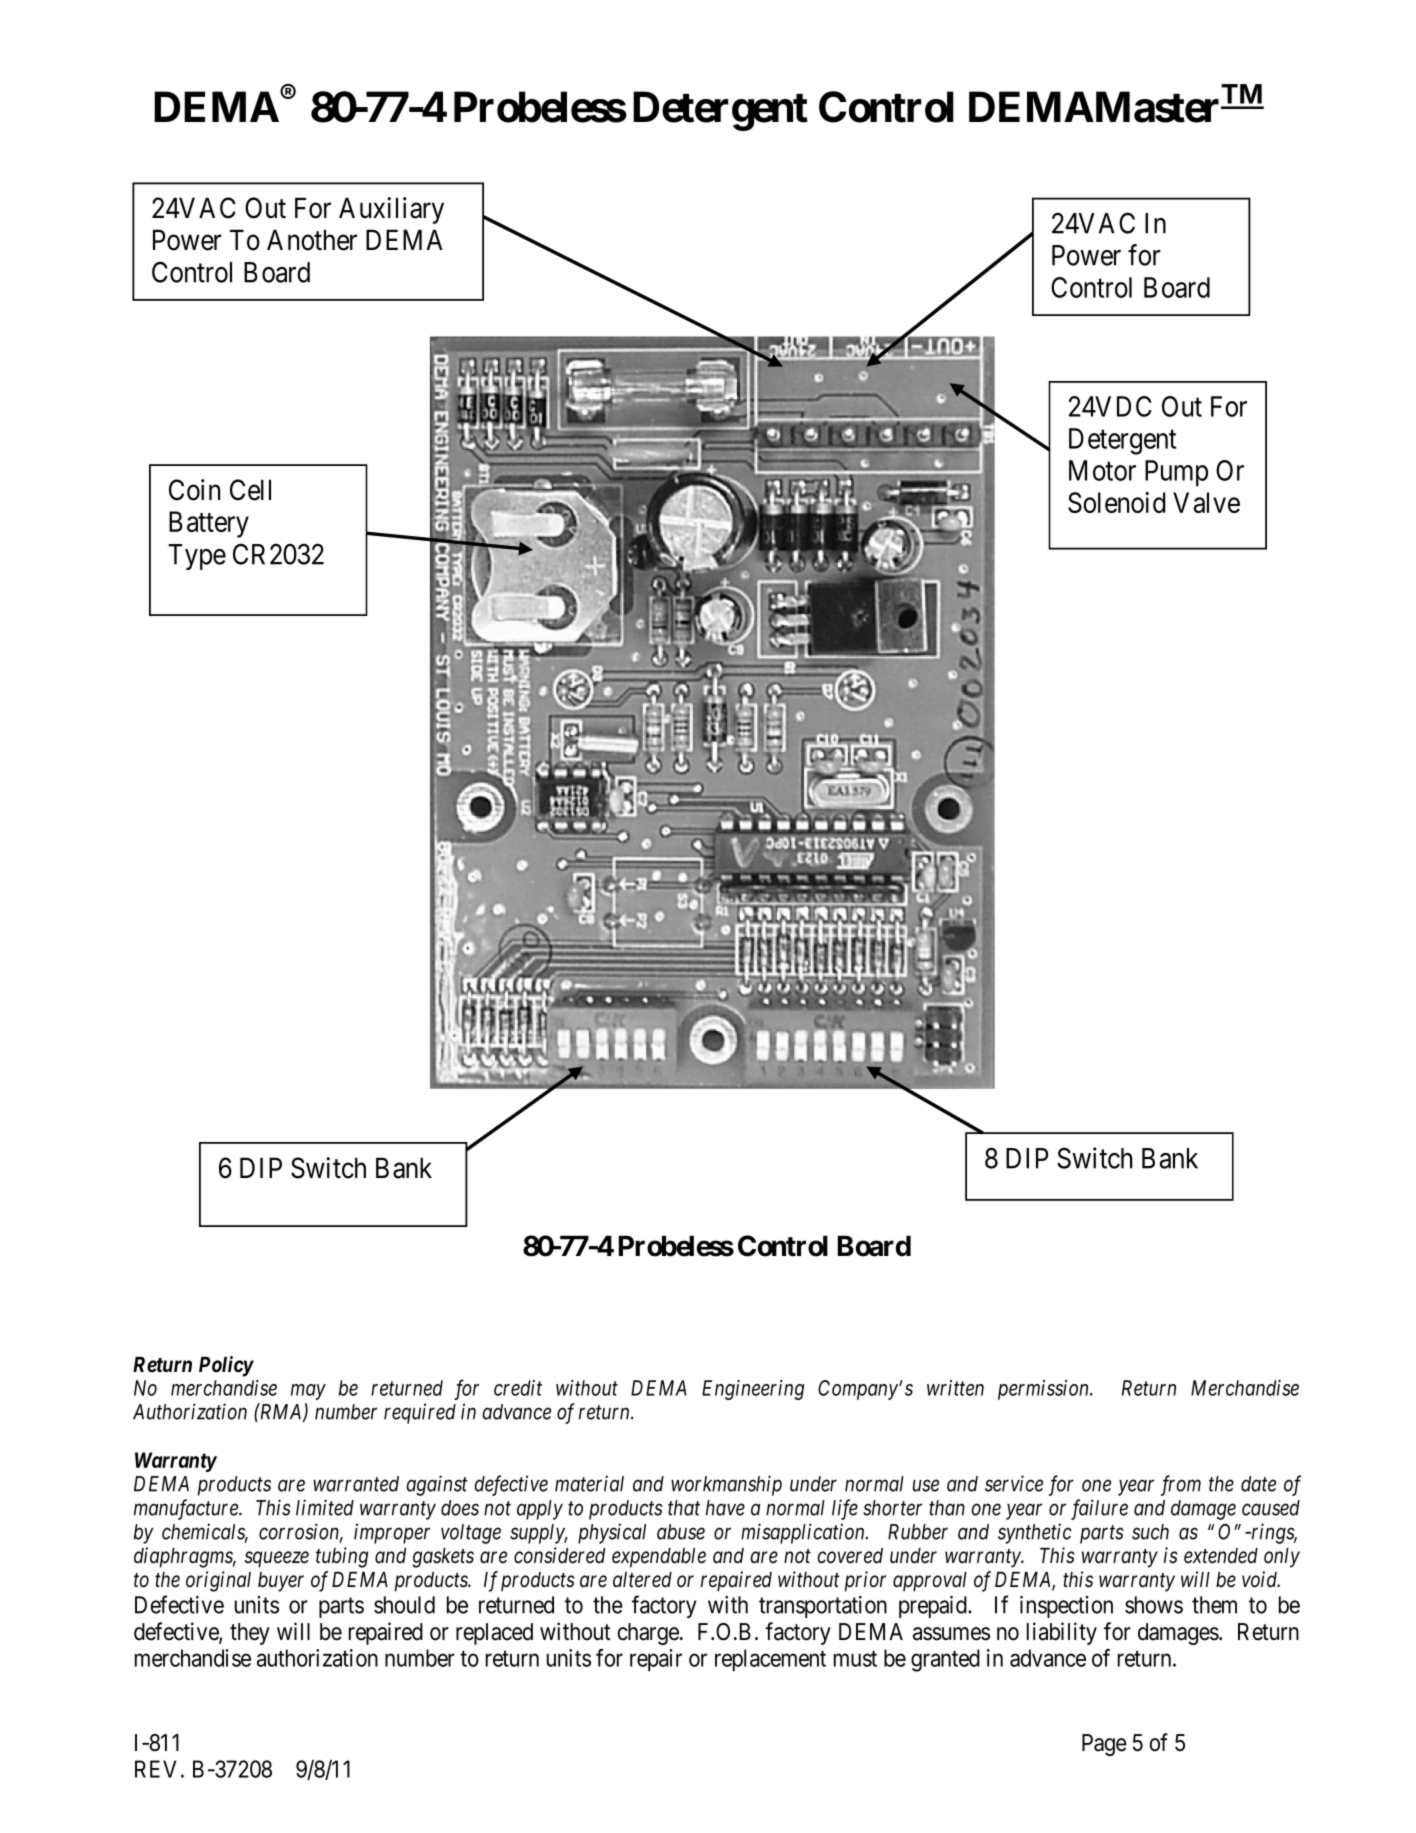 The width and height of the screenshot is (1416, 1833). I want to click on replacement, so click(770, 1660).
